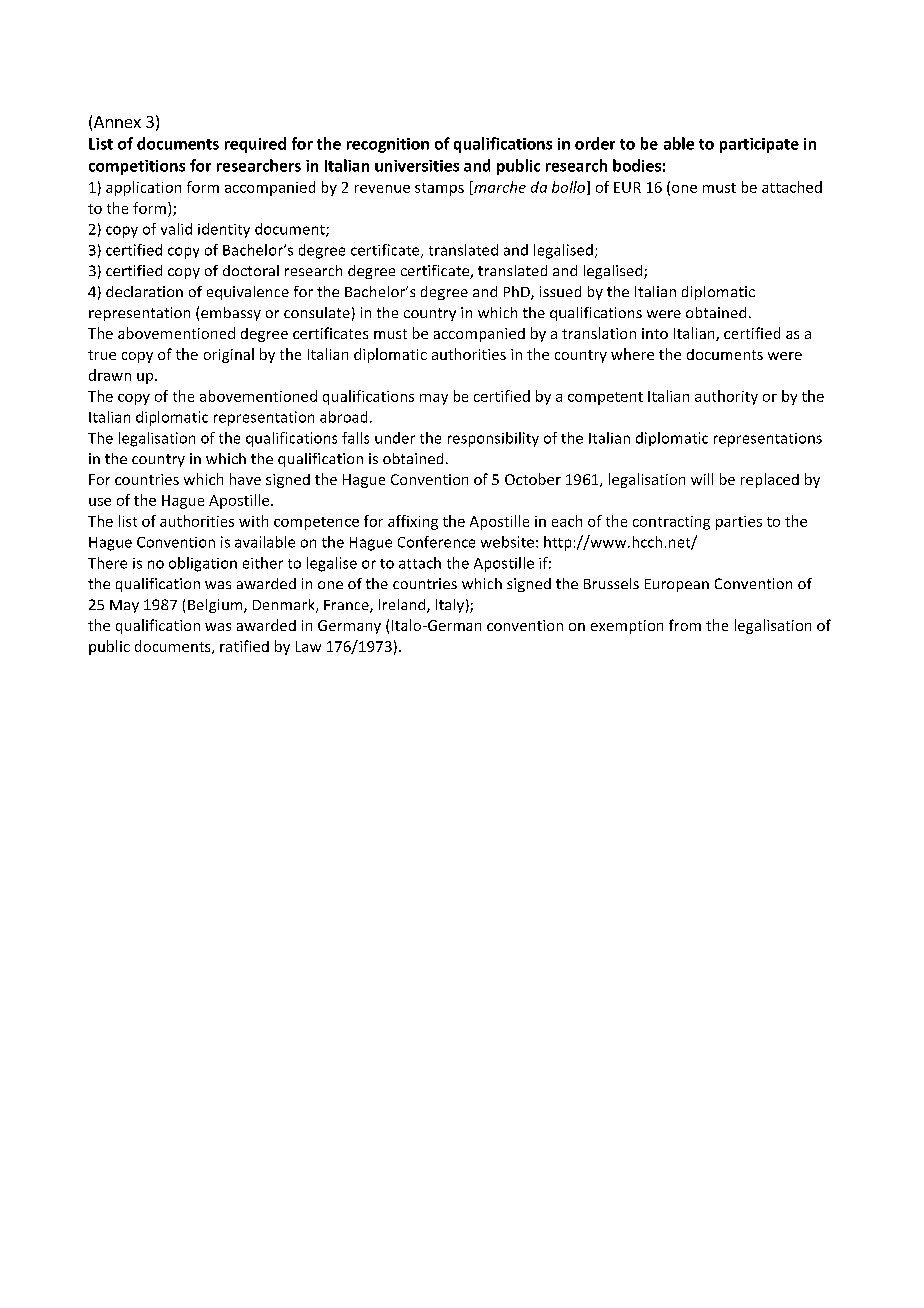 The width and height of the screenshot is (924, 1308). Describe the element at coordinates (137, 167) in the screenshot. I see `competitions` at that location.
